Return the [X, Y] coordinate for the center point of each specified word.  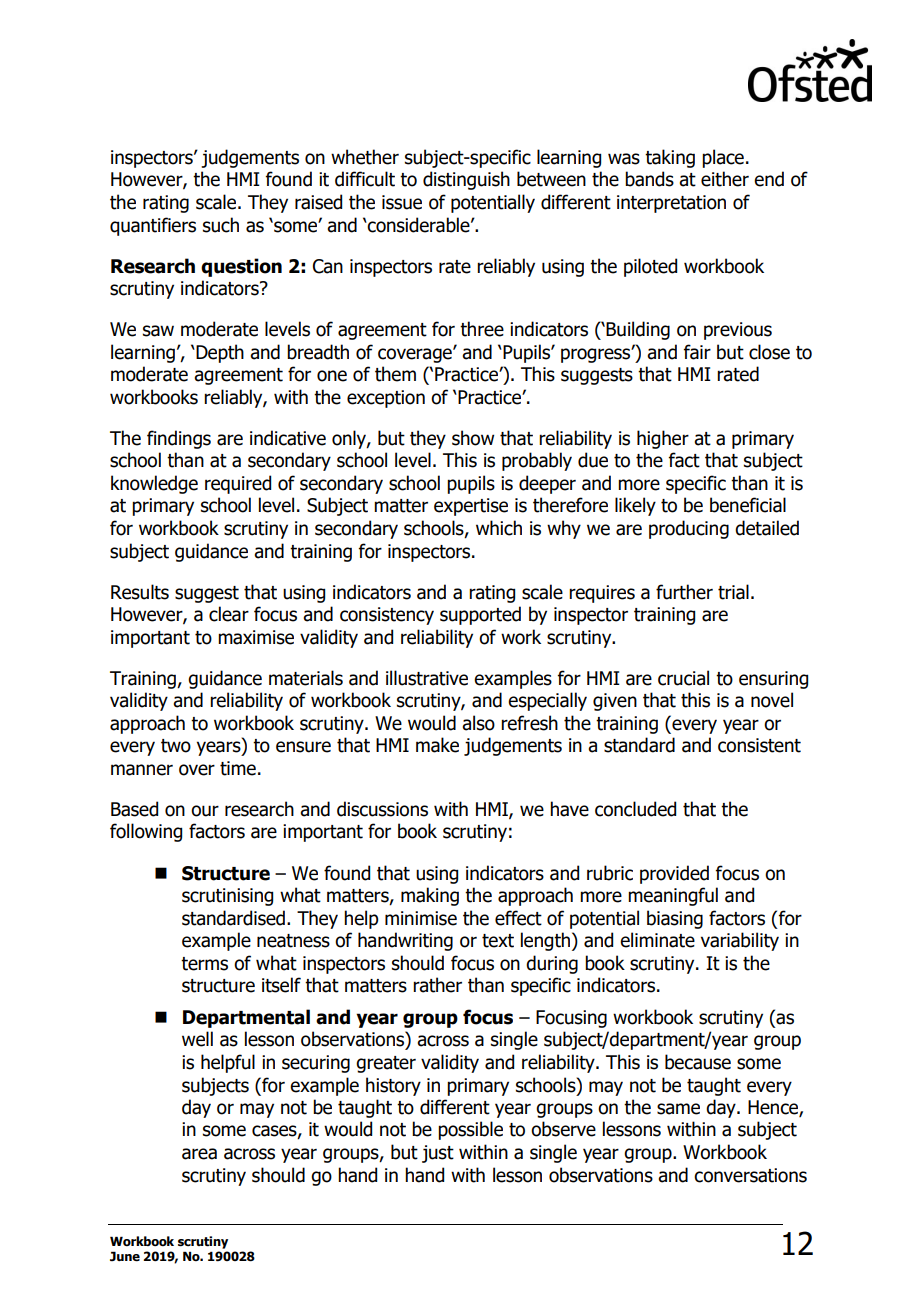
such [221, 225]
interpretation [671, 204]
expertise [471, 507]
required [238, 484]
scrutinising [227, 897]
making [430, 896]
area [199, 1154]
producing [689, 529]
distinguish [466, 180]
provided [674, 874]
